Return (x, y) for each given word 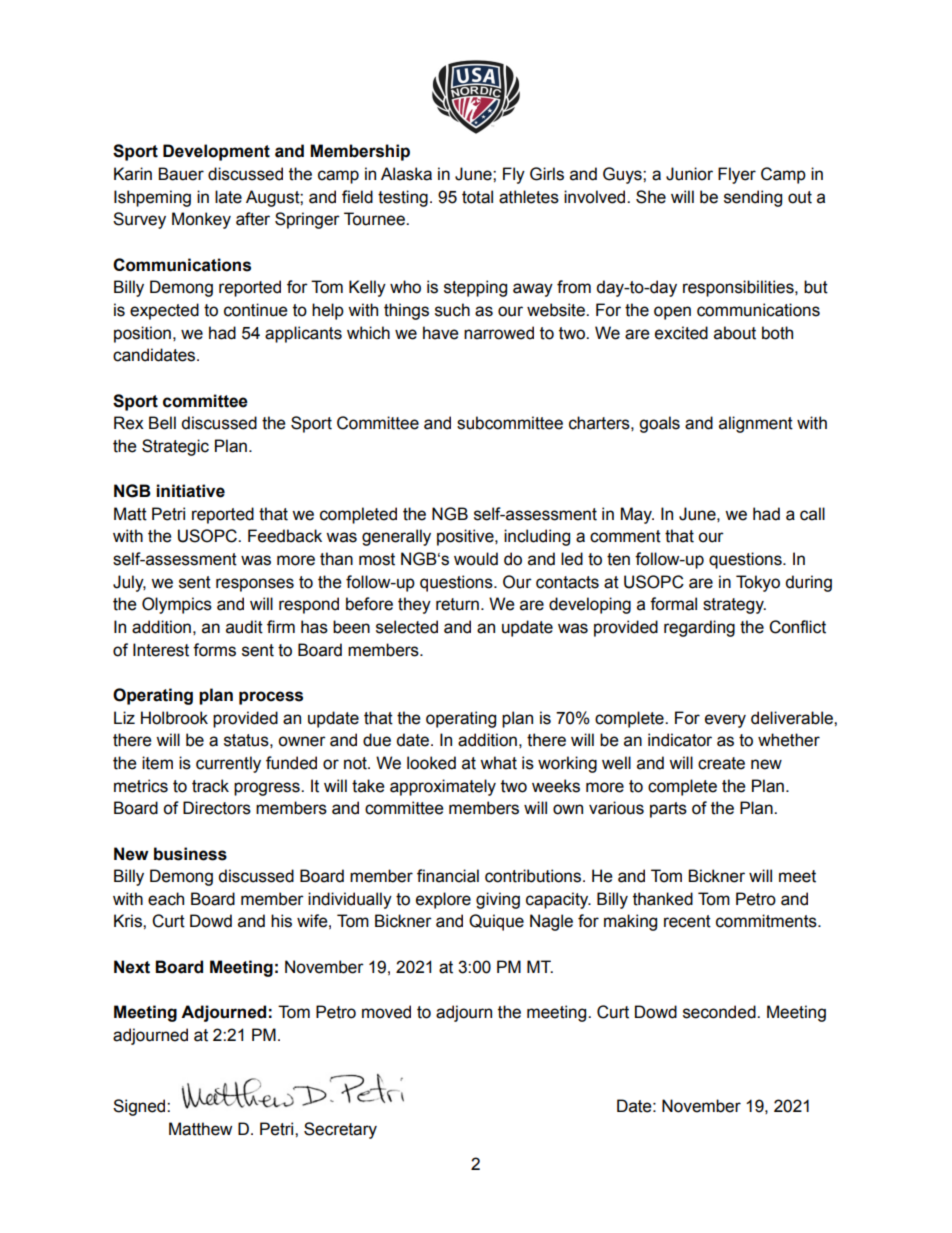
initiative (190, 491)
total (477, 197)
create (721, 763)
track (210, 786)
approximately (443, 787)
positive (466, 537)
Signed (140, 1107)
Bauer (181, 174)
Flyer (737, 175)
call (812, 514)
